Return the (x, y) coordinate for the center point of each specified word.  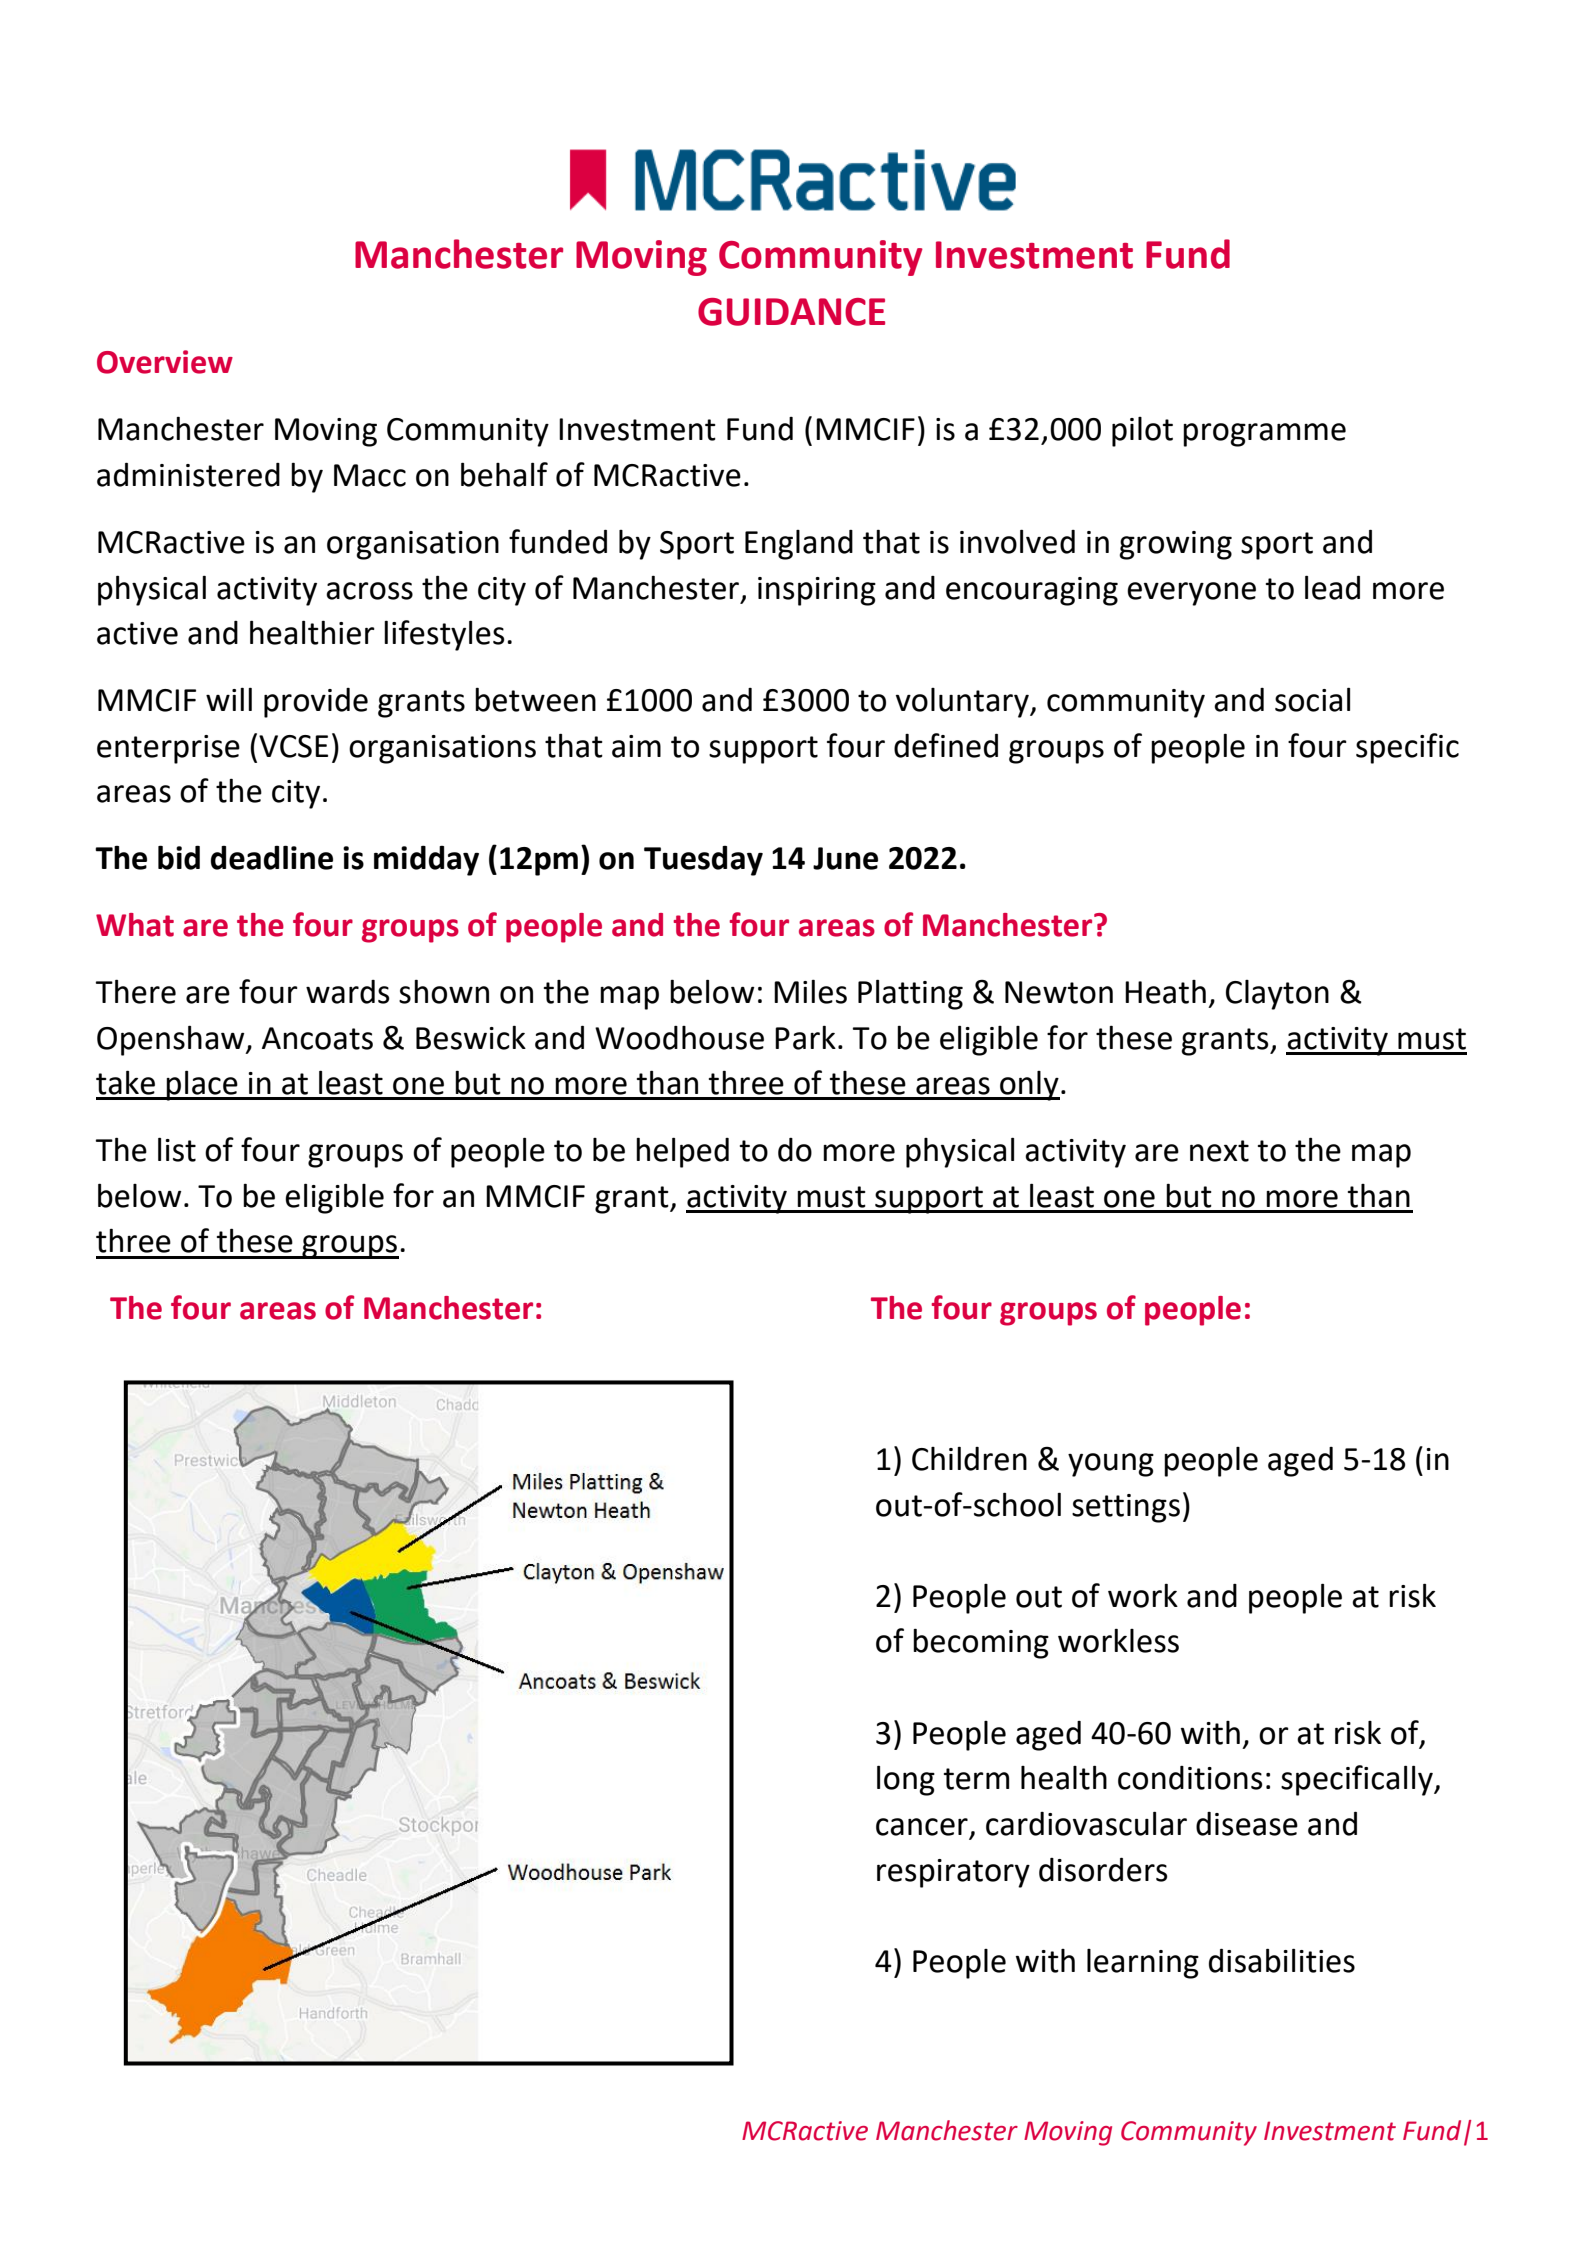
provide (316, 703)
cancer (922, 1827)
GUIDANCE (791, 312)
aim (636, 746)
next (1219, 1151)
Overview (165, 362)
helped (682, 1152)
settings (1126, 1508)
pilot (1142, 432)
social (1312, 699)
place (202, 1085)
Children (969, 1458)
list (177, 1149)
